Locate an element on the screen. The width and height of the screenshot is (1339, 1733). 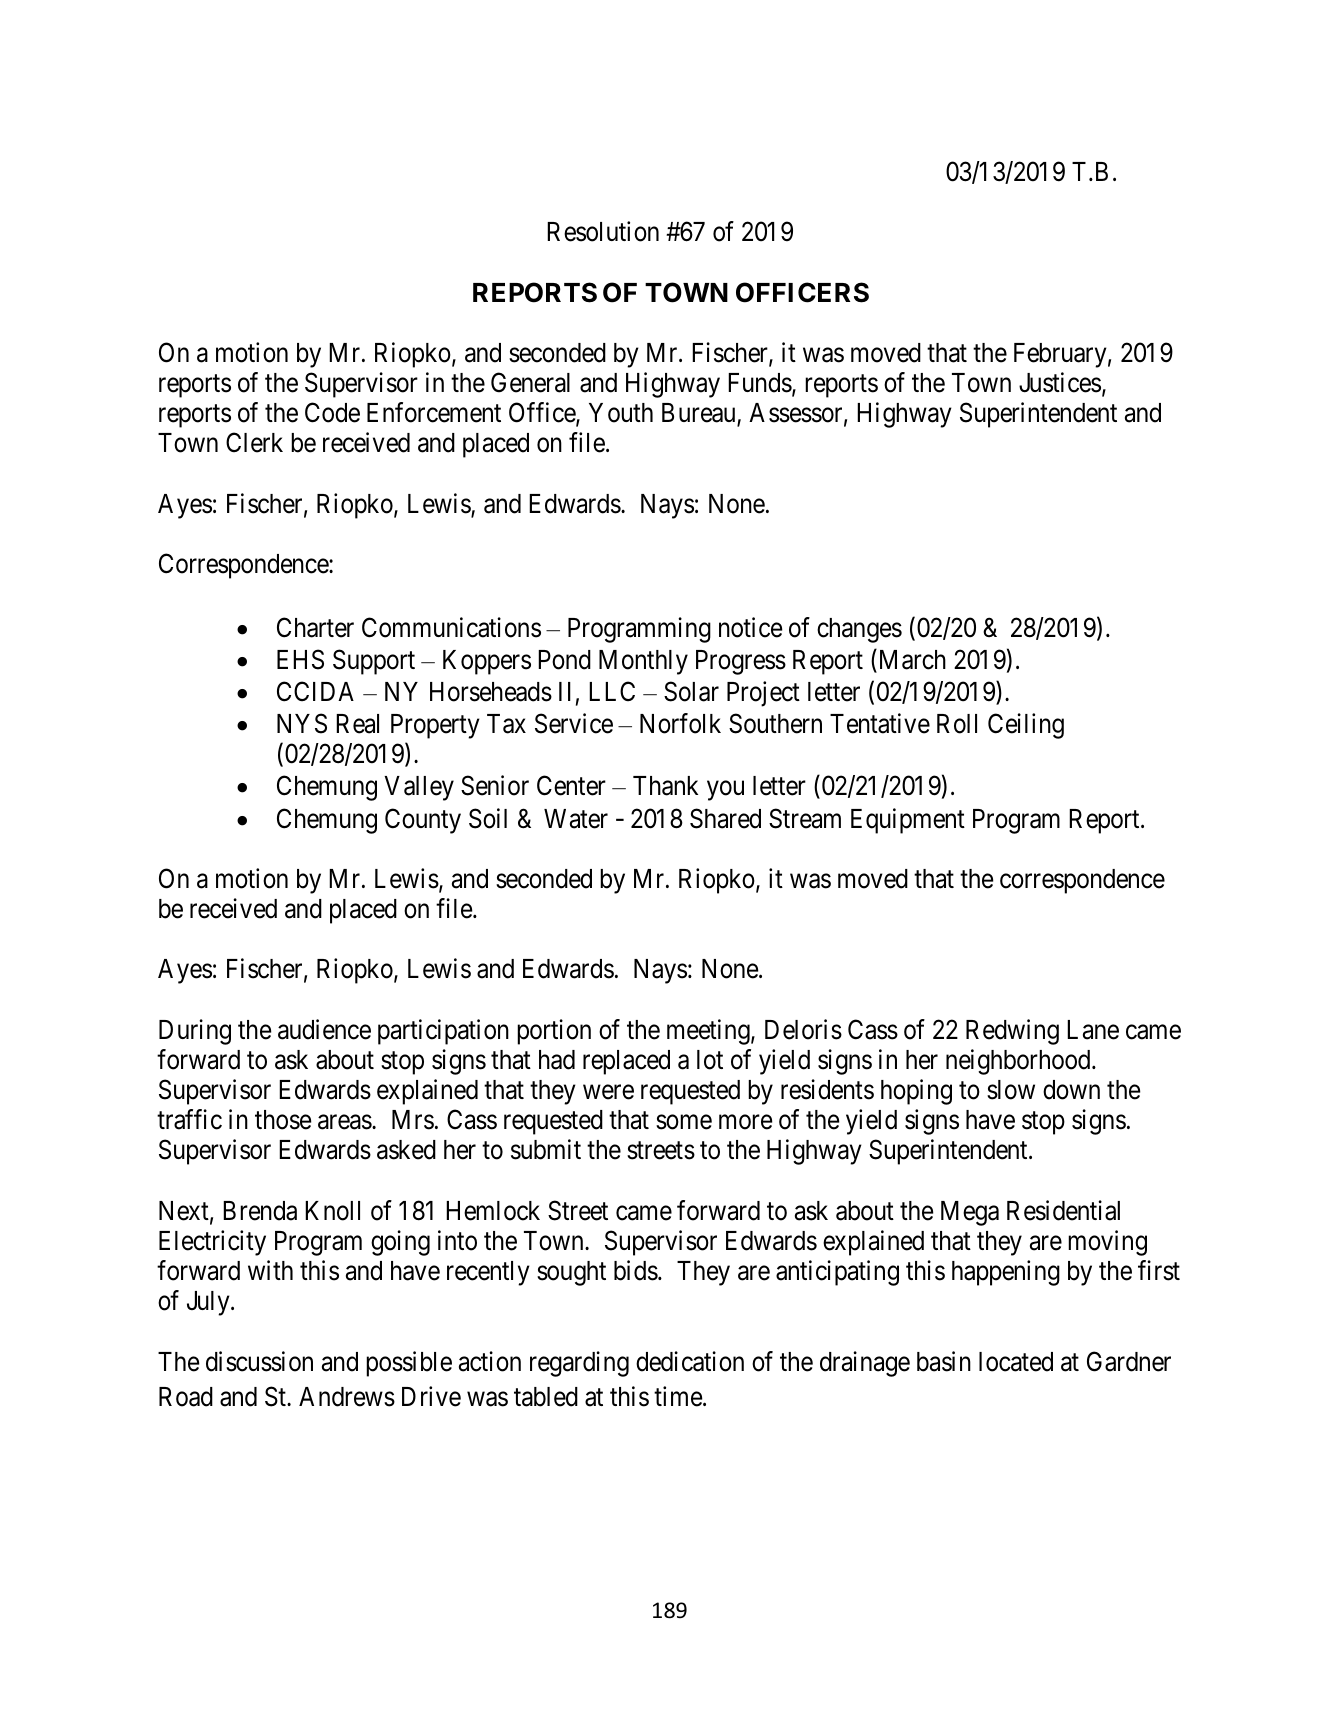
Resolution is located at coordinates (603, 231).
